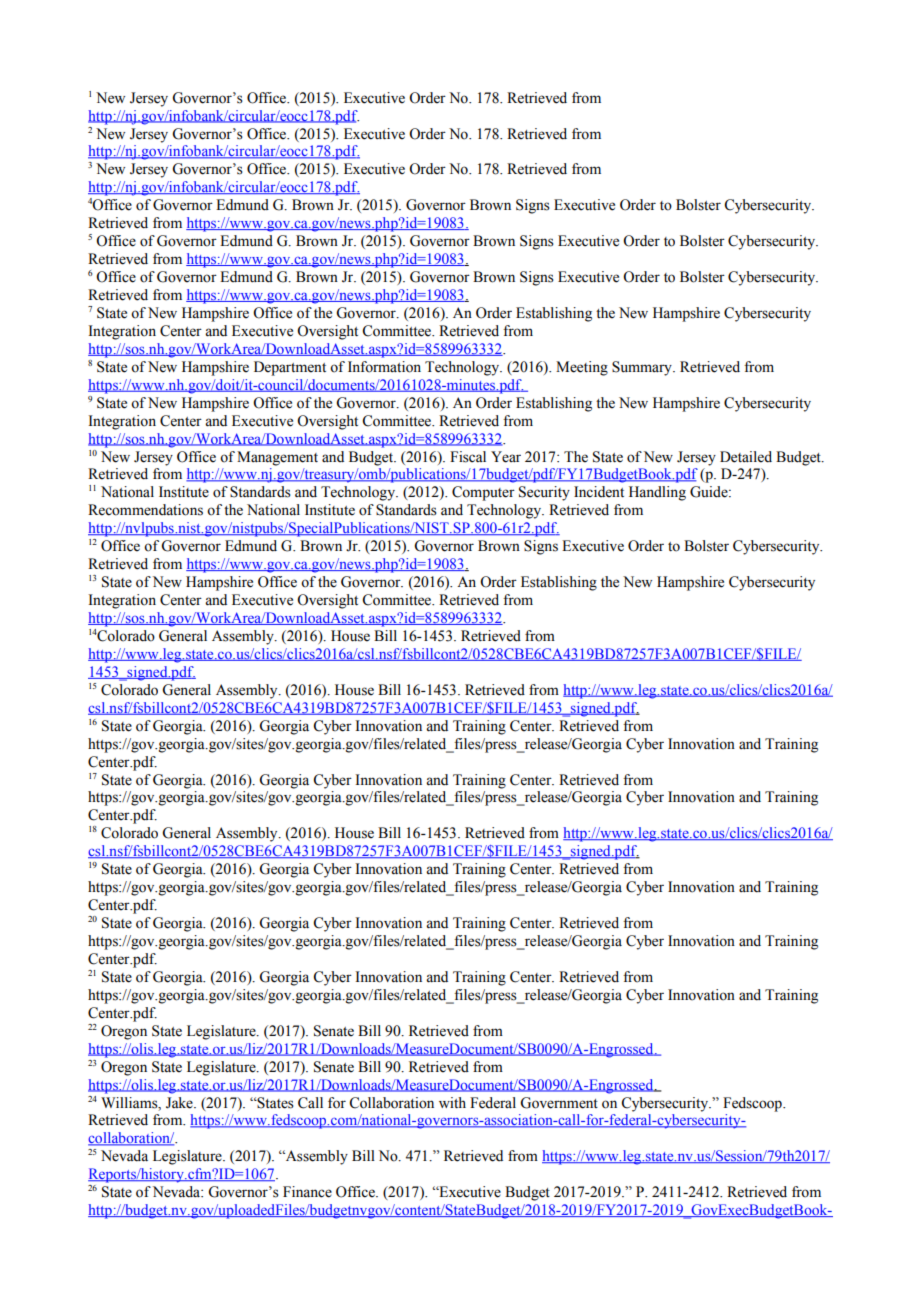 Image resolution: width=924 pixels, height=1308 pixels. Describe the element at coordinates (384, 367) in the screenshot. I see `Information` at that location.
